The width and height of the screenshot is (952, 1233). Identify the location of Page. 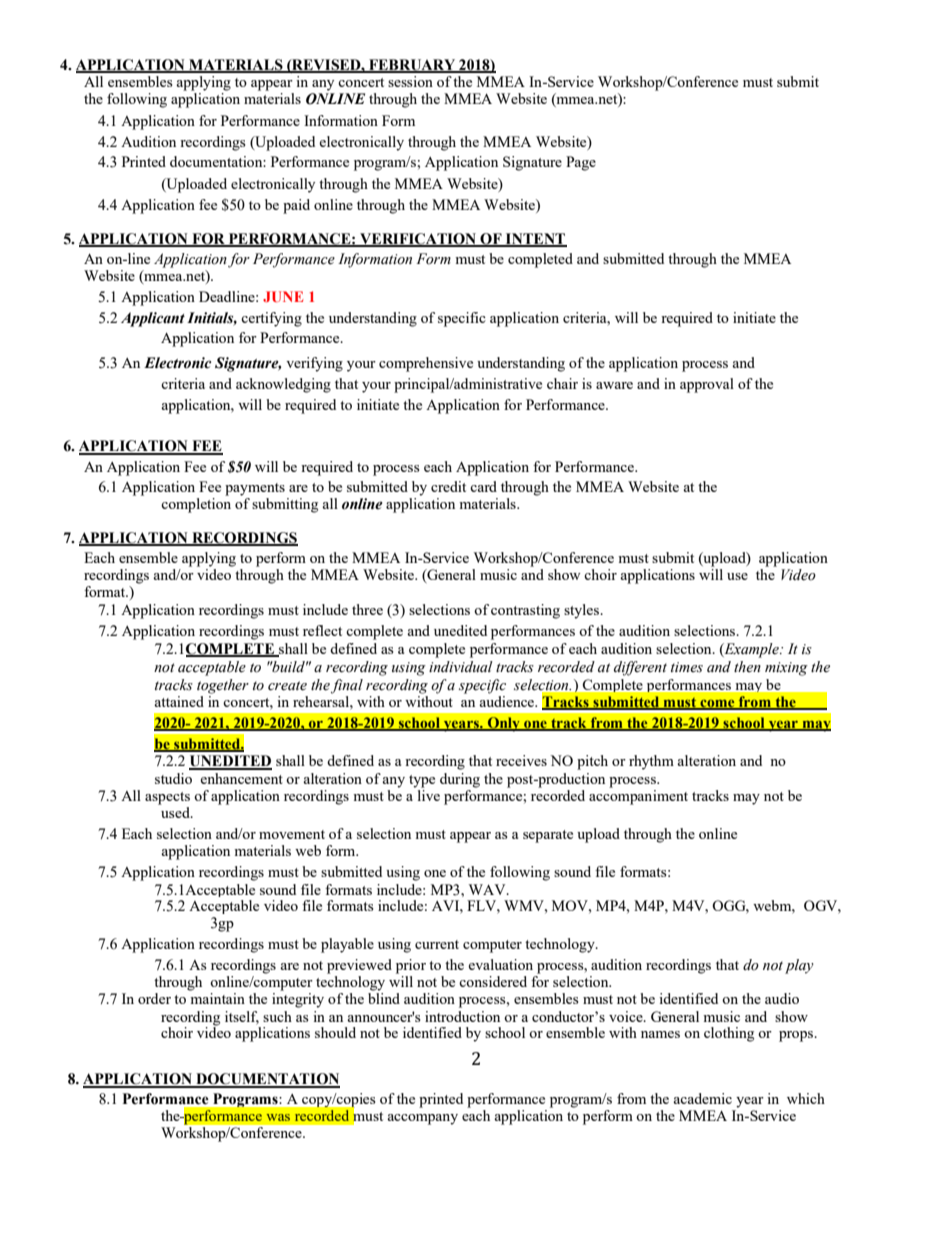
(581, 163).
